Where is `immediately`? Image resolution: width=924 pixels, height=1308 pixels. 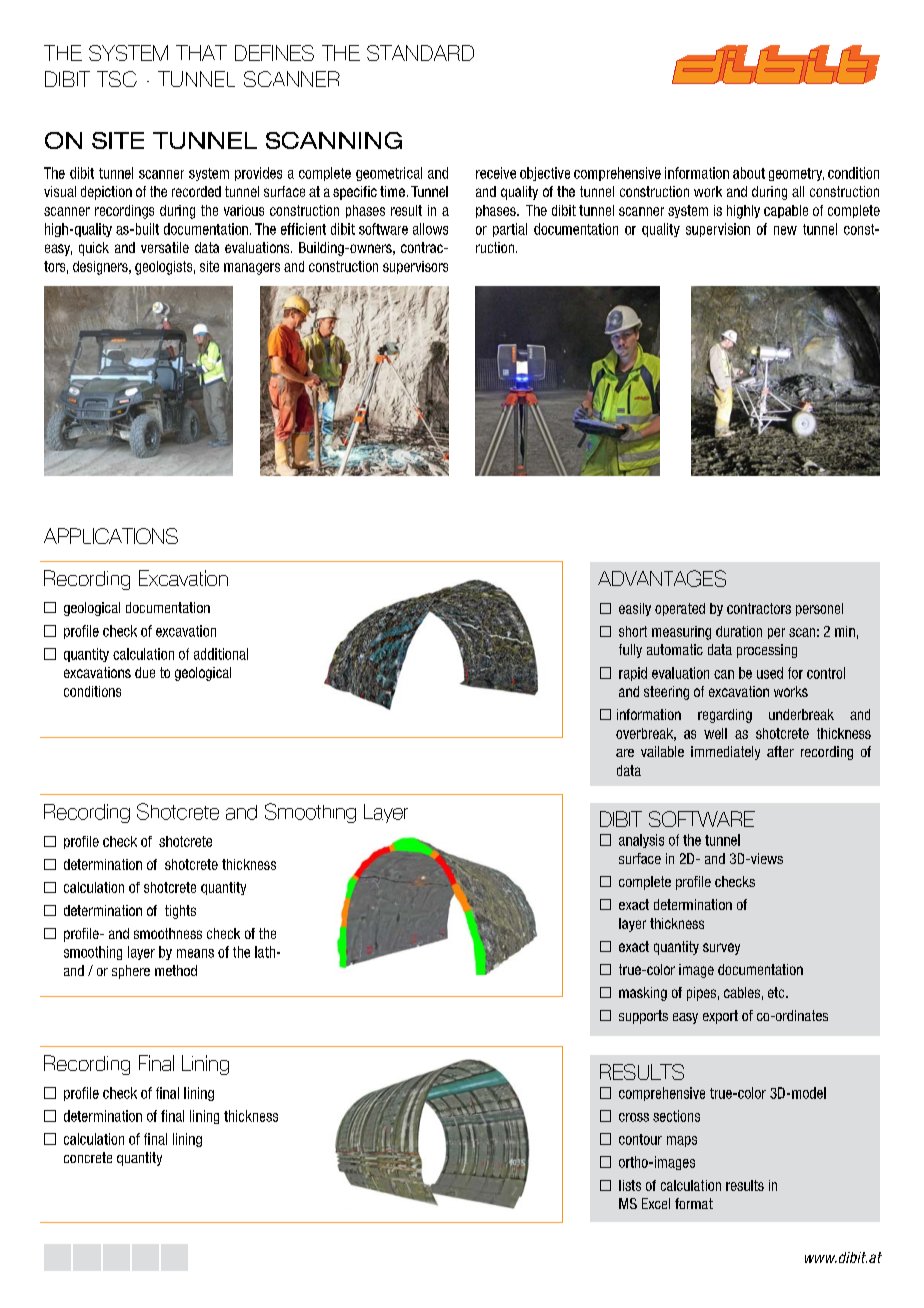 immediately is located at coordinates (725, 753).
